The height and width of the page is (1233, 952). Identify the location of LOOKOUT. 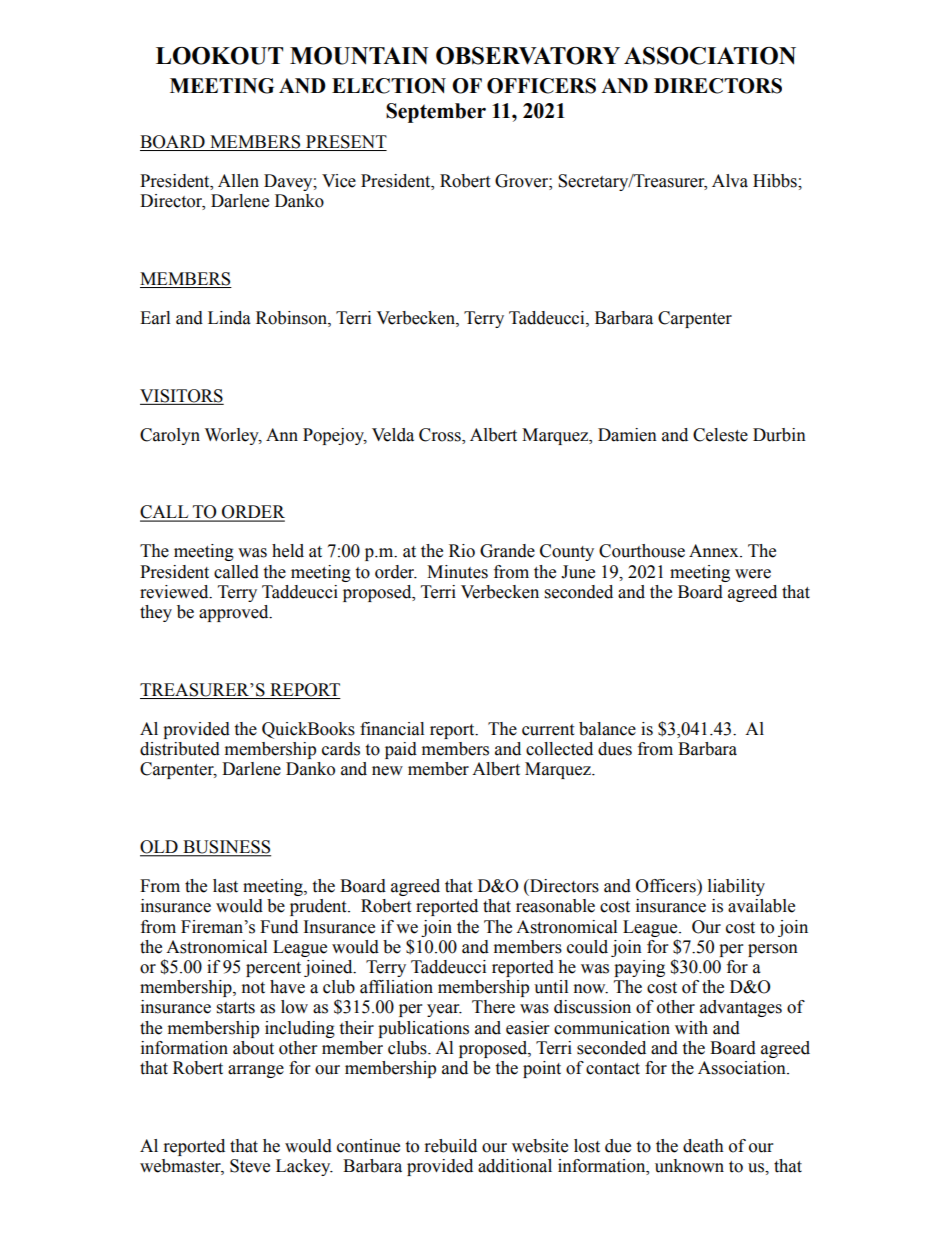
(219, 56).
